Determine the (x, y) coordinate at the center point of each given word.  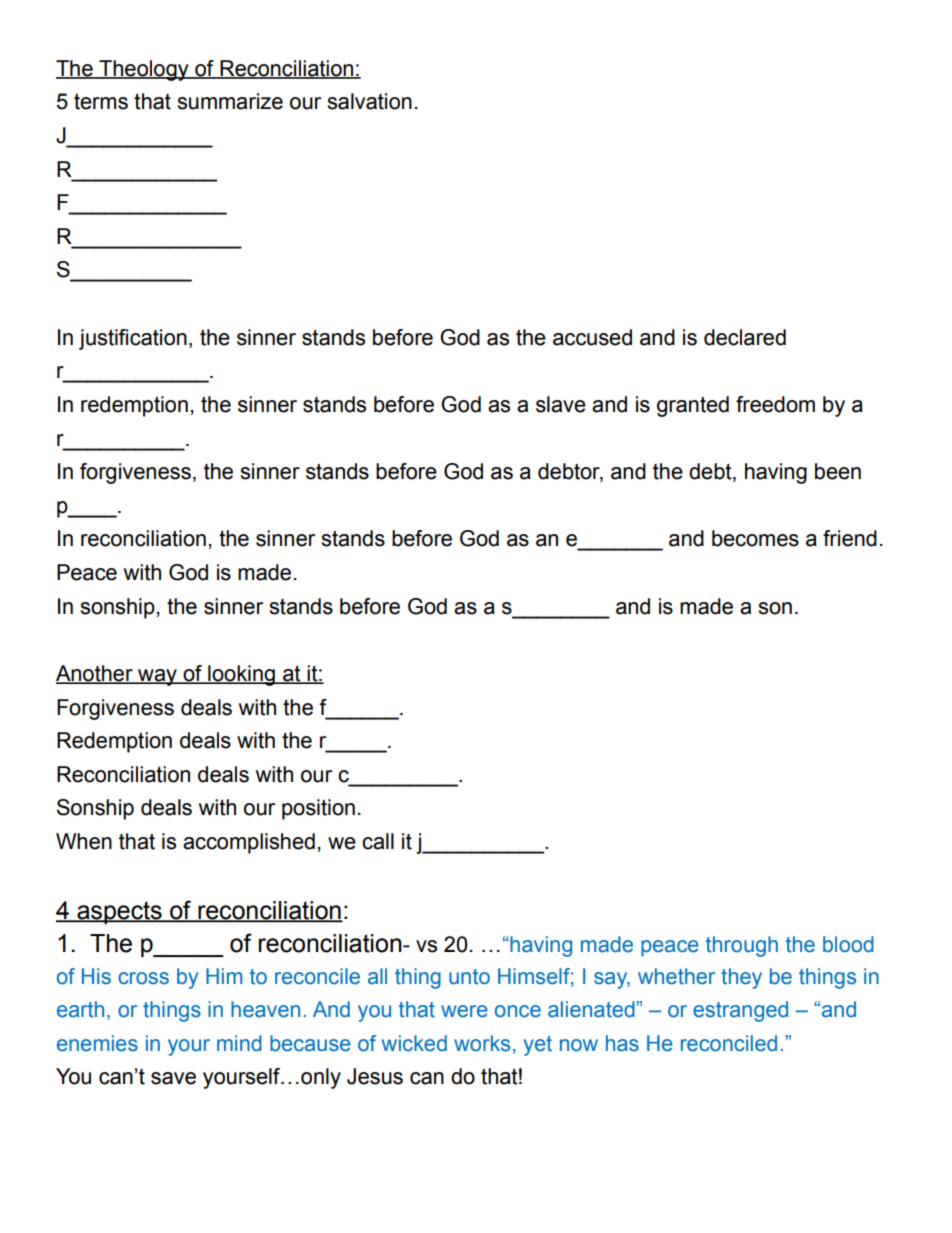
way (157, 677)
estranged (740, 1011)
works (482, 1043)
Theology (144, 70)
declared (745, 337)
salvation (369, 101)
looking (241, 675)
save (173, 1078)
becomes (755, 538)
